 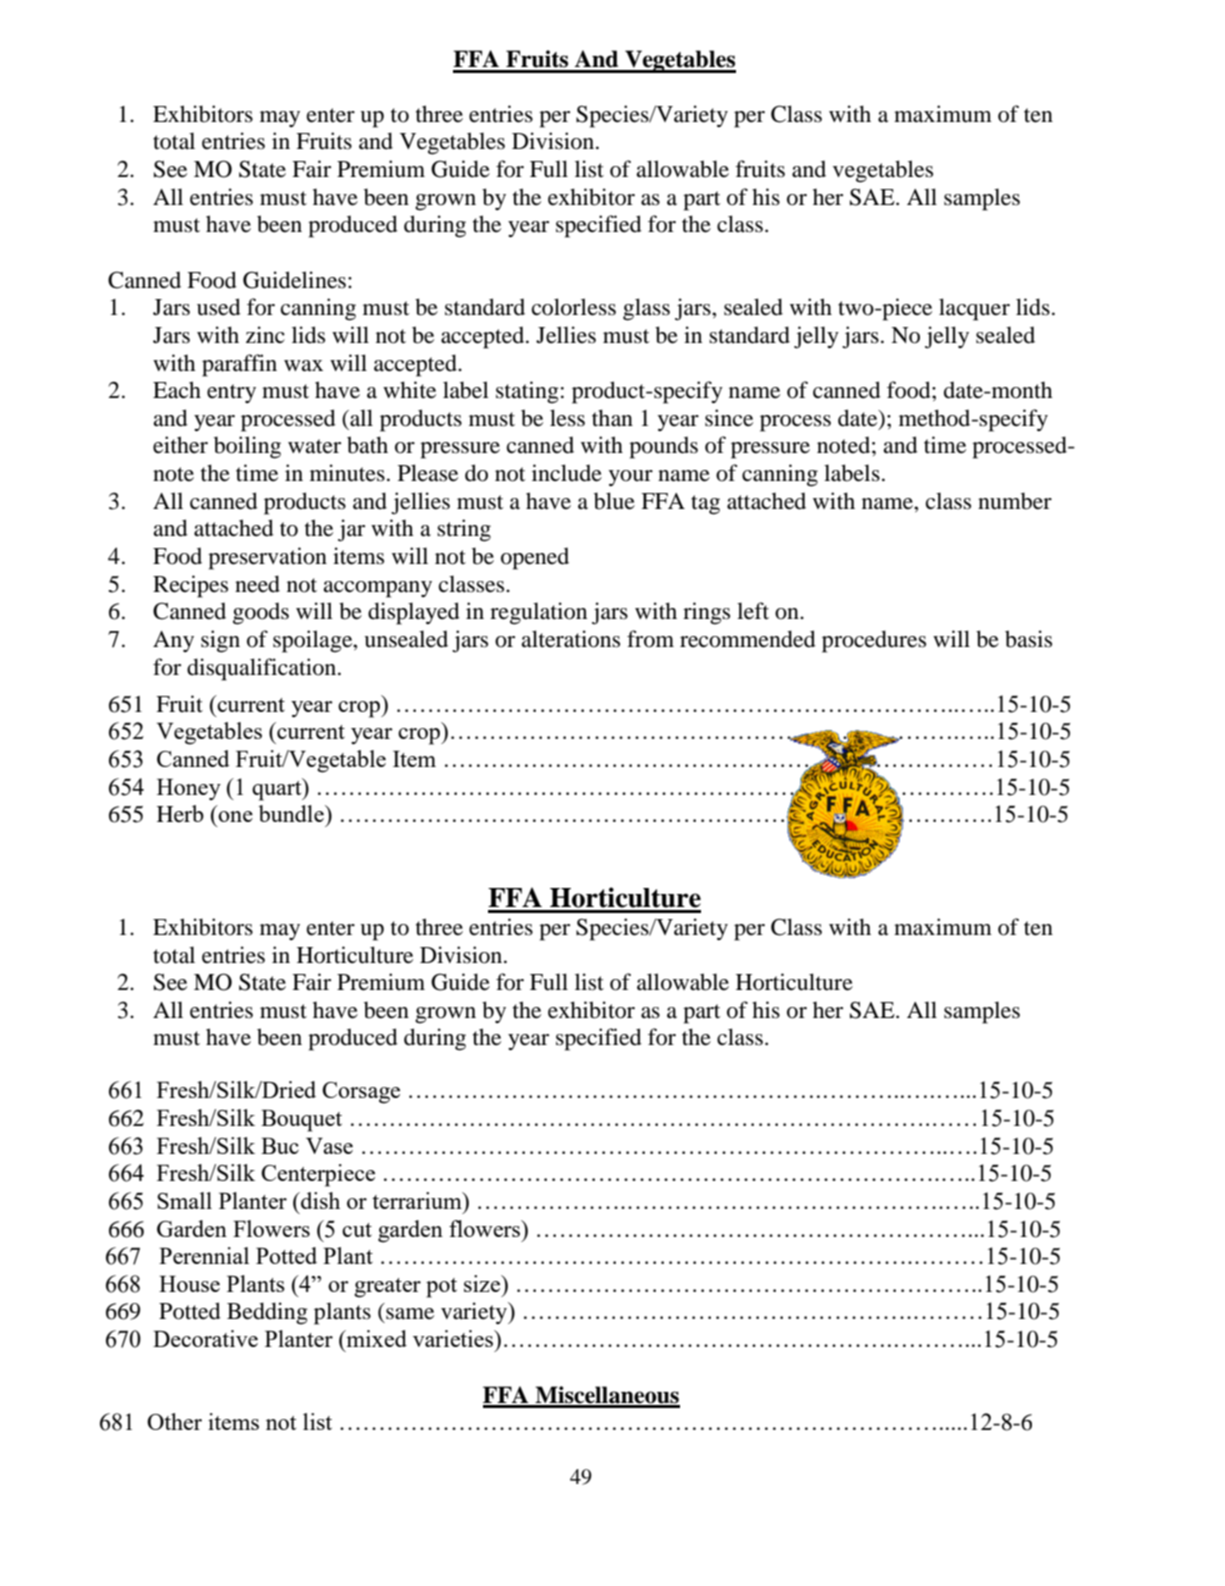 What do you see at coordinates (483, 1283) in the screenshot?
I see `size` at bounding box center [483, 1283].
